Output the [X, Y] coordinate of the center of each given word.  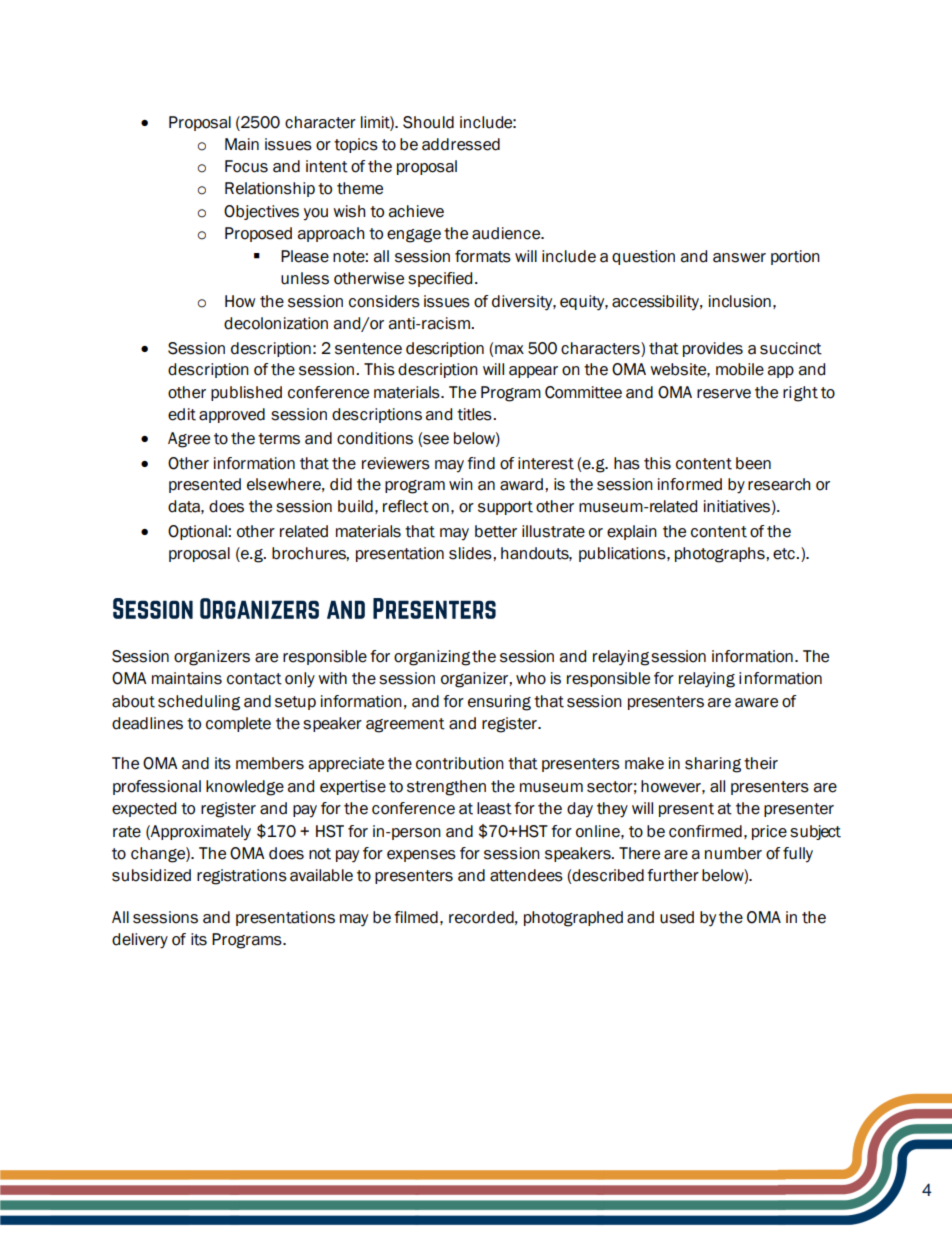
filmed [416, 917]
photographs [721, 555]
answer [739, 258]
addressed [461, 144]
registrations [242, 877]
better [496, 531]
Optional [198, 532]
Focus [246, 166]
